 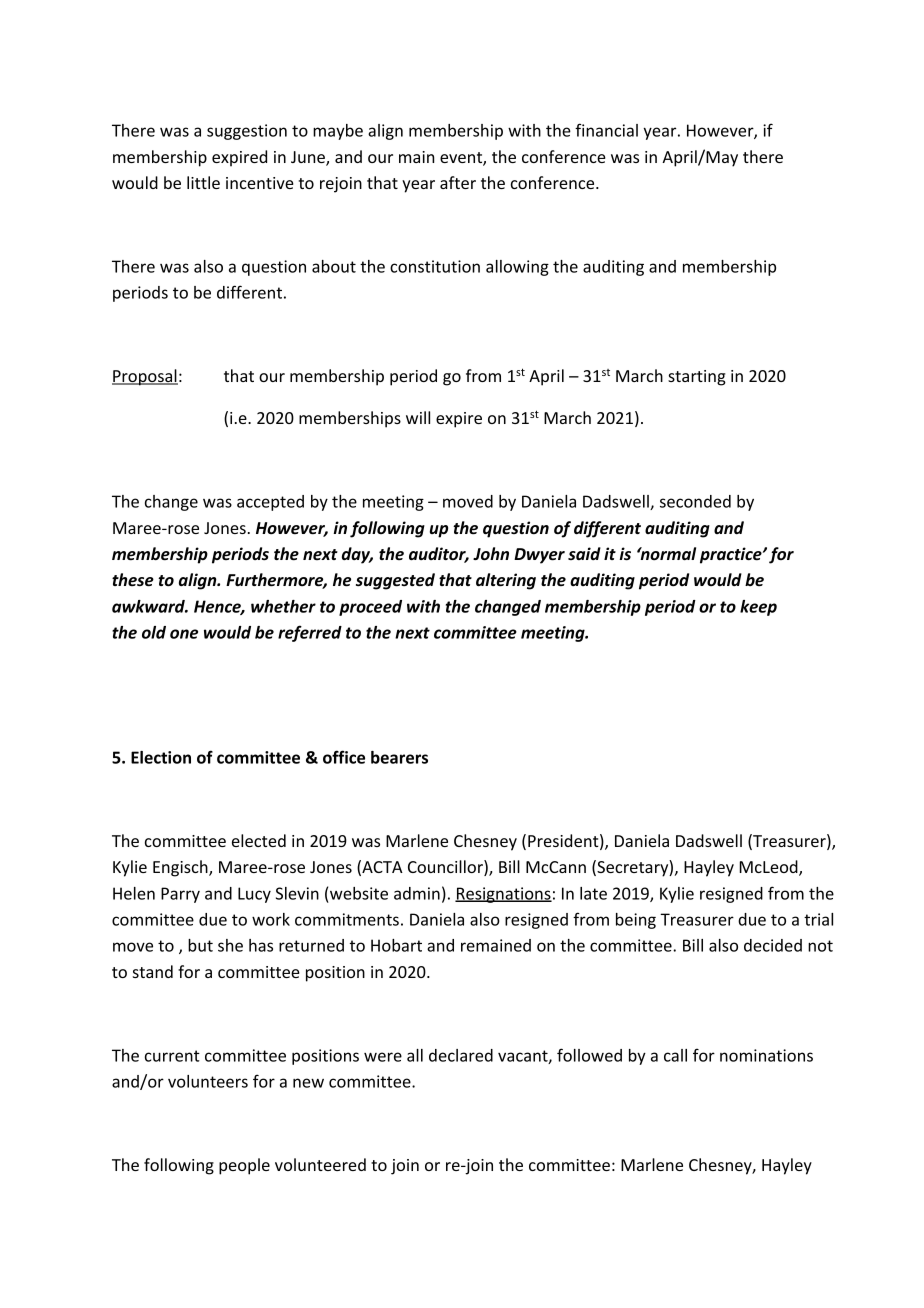 What do you see at coordinates (446, 868) in the screenshot?
I see `Councillor` at bounding box center [446, 868].
